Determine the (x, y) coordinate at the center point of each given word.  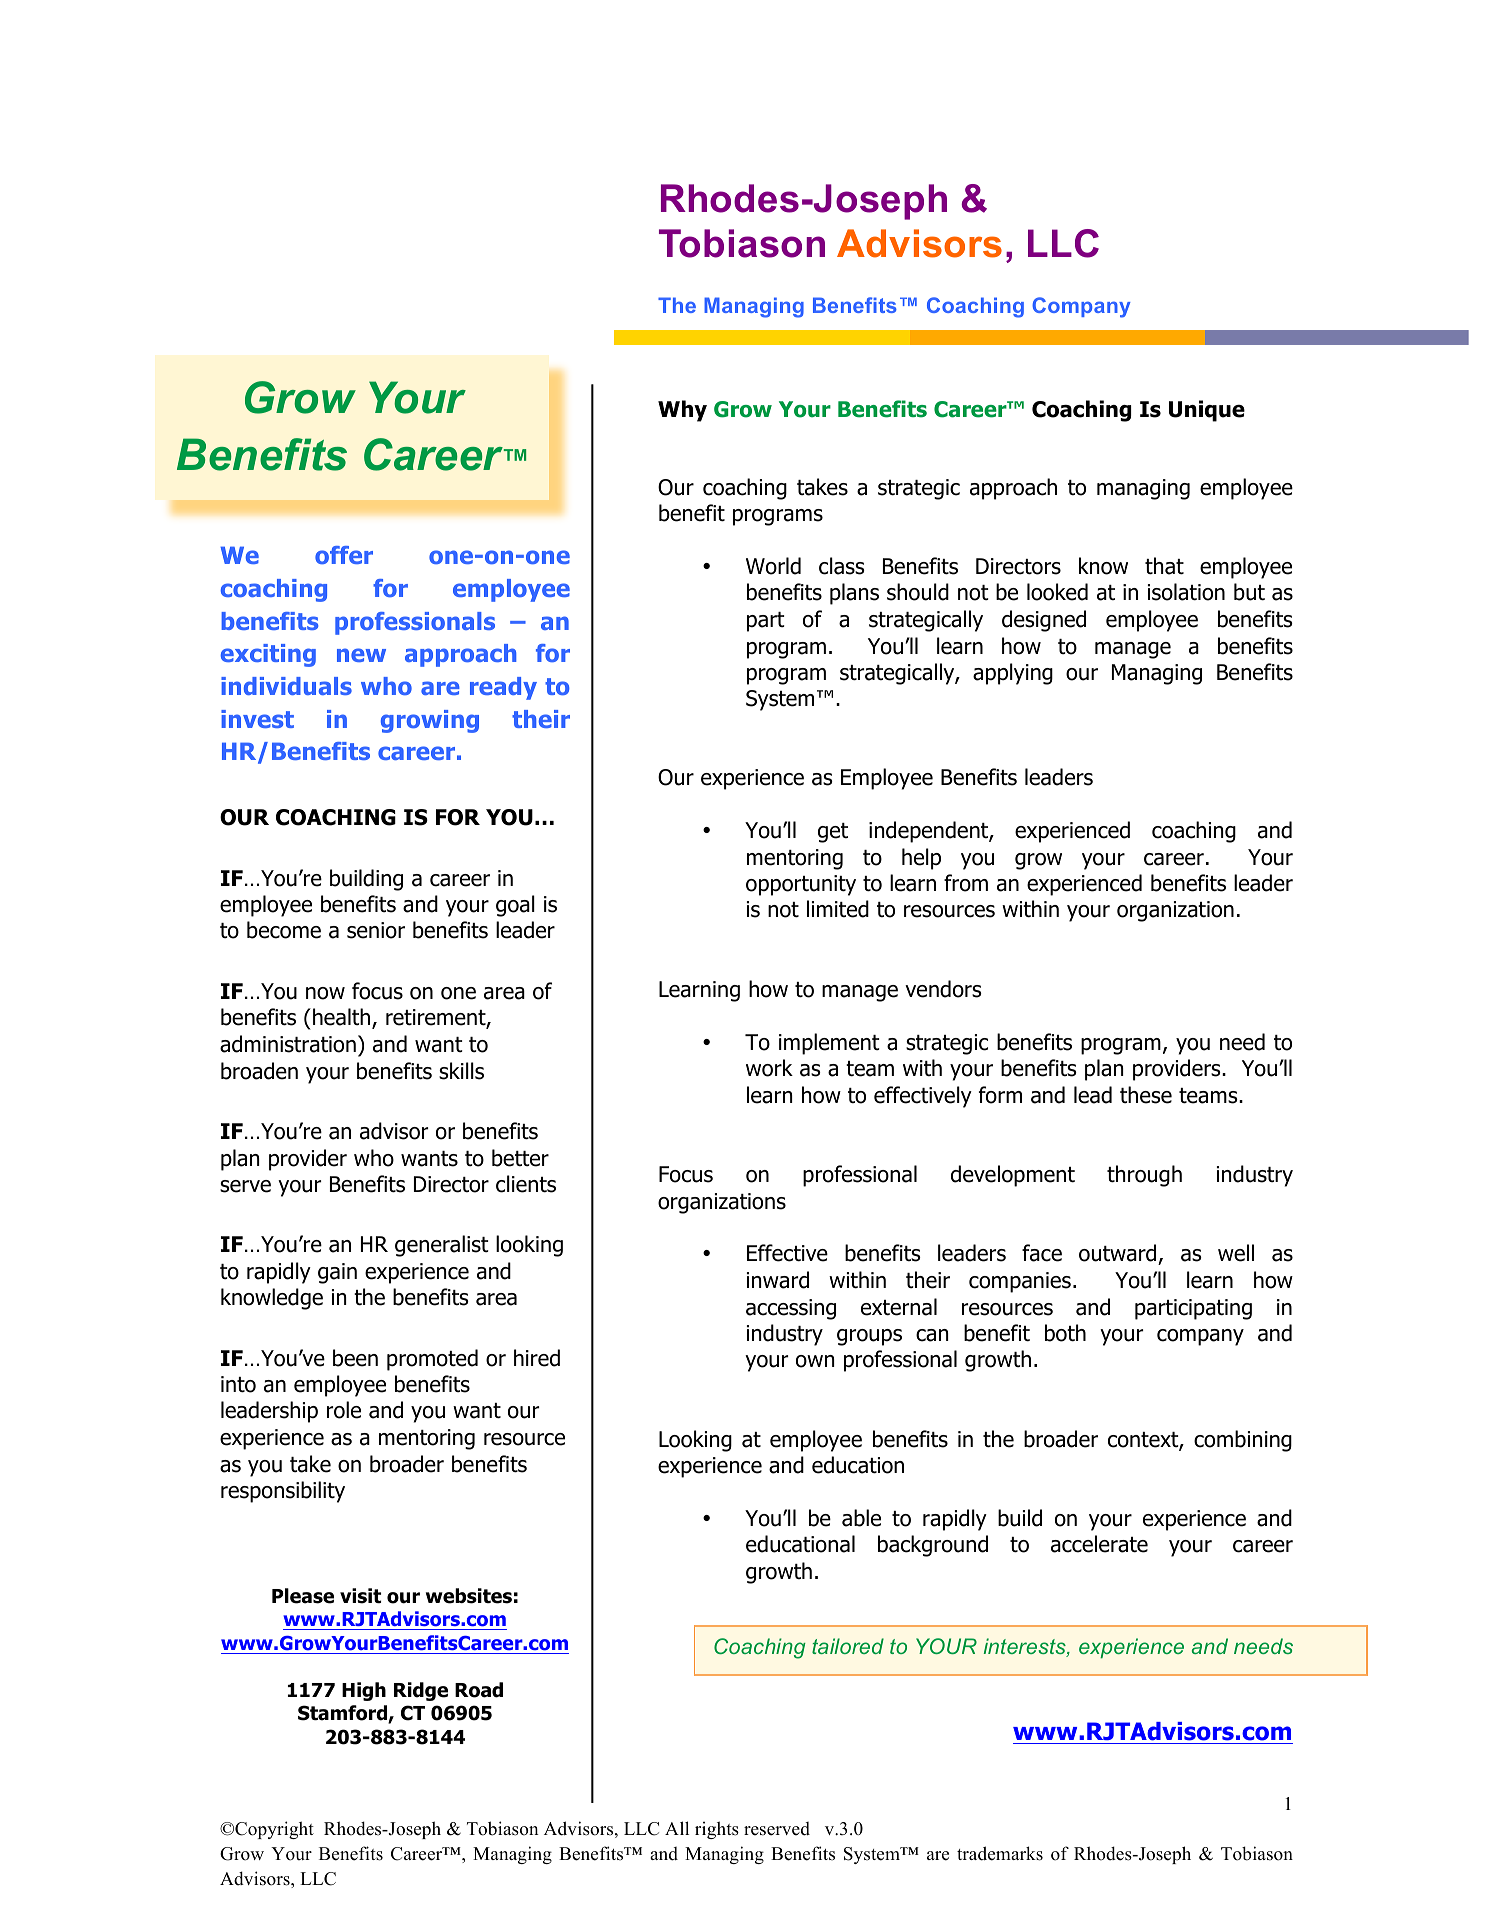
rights (717, 1830)
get (833, 833)
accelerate (1099, 1544)
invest (257, 719)
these (1146, 1095)
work (769, 1068)
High (364, 1691)
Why (682, 411)
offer (344, 555)
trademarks (1000, 1853)
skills (461, 1071)
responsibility (283, 1492)
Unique (1207, 411)
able (861, 1518)
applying (1013, 674)
